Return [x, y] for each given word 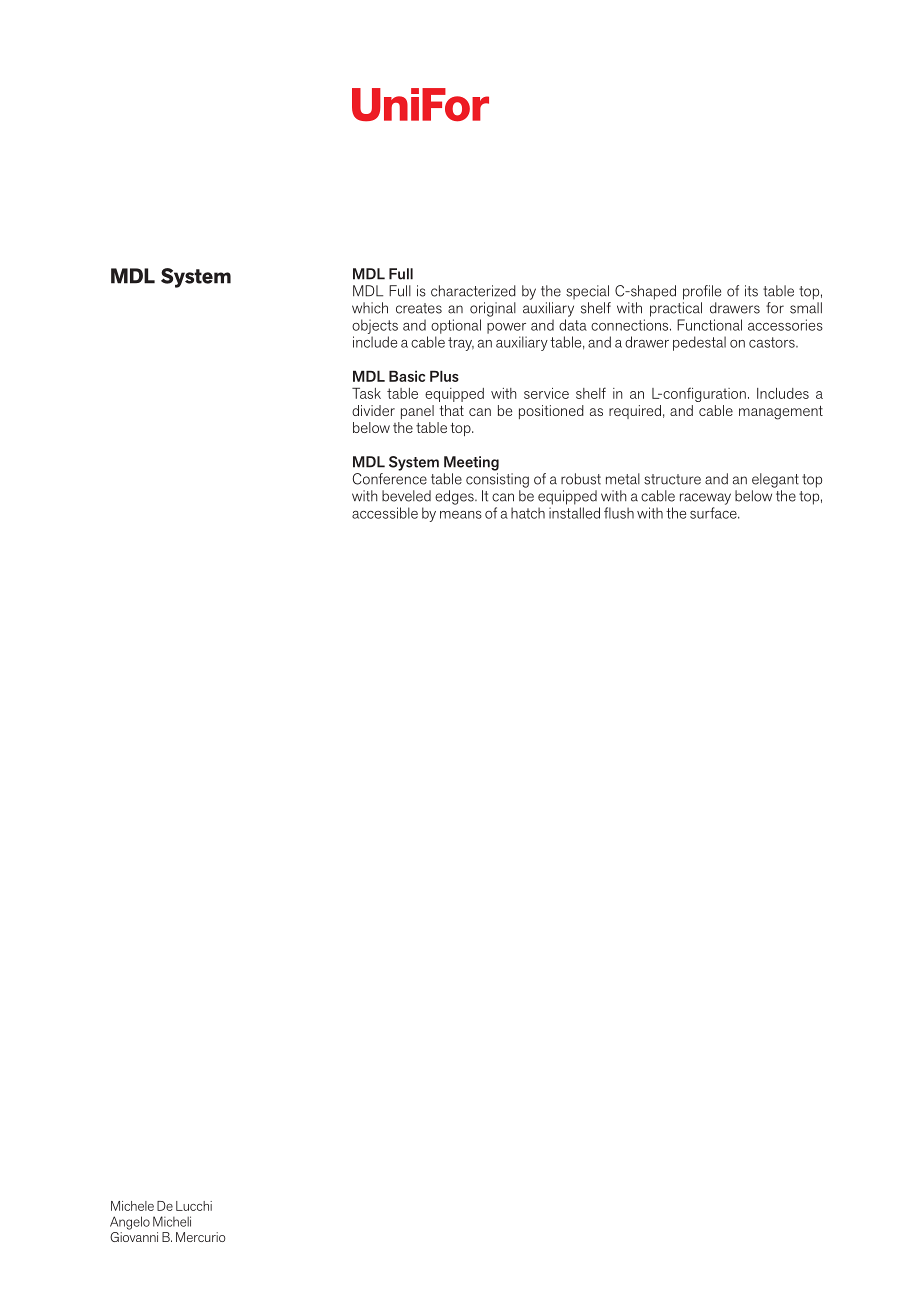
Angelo [130, 1223]
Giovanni [134, 1235]
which [370, 308]
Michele [132, 1206]
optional [456, 326]
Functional [709, 325]
